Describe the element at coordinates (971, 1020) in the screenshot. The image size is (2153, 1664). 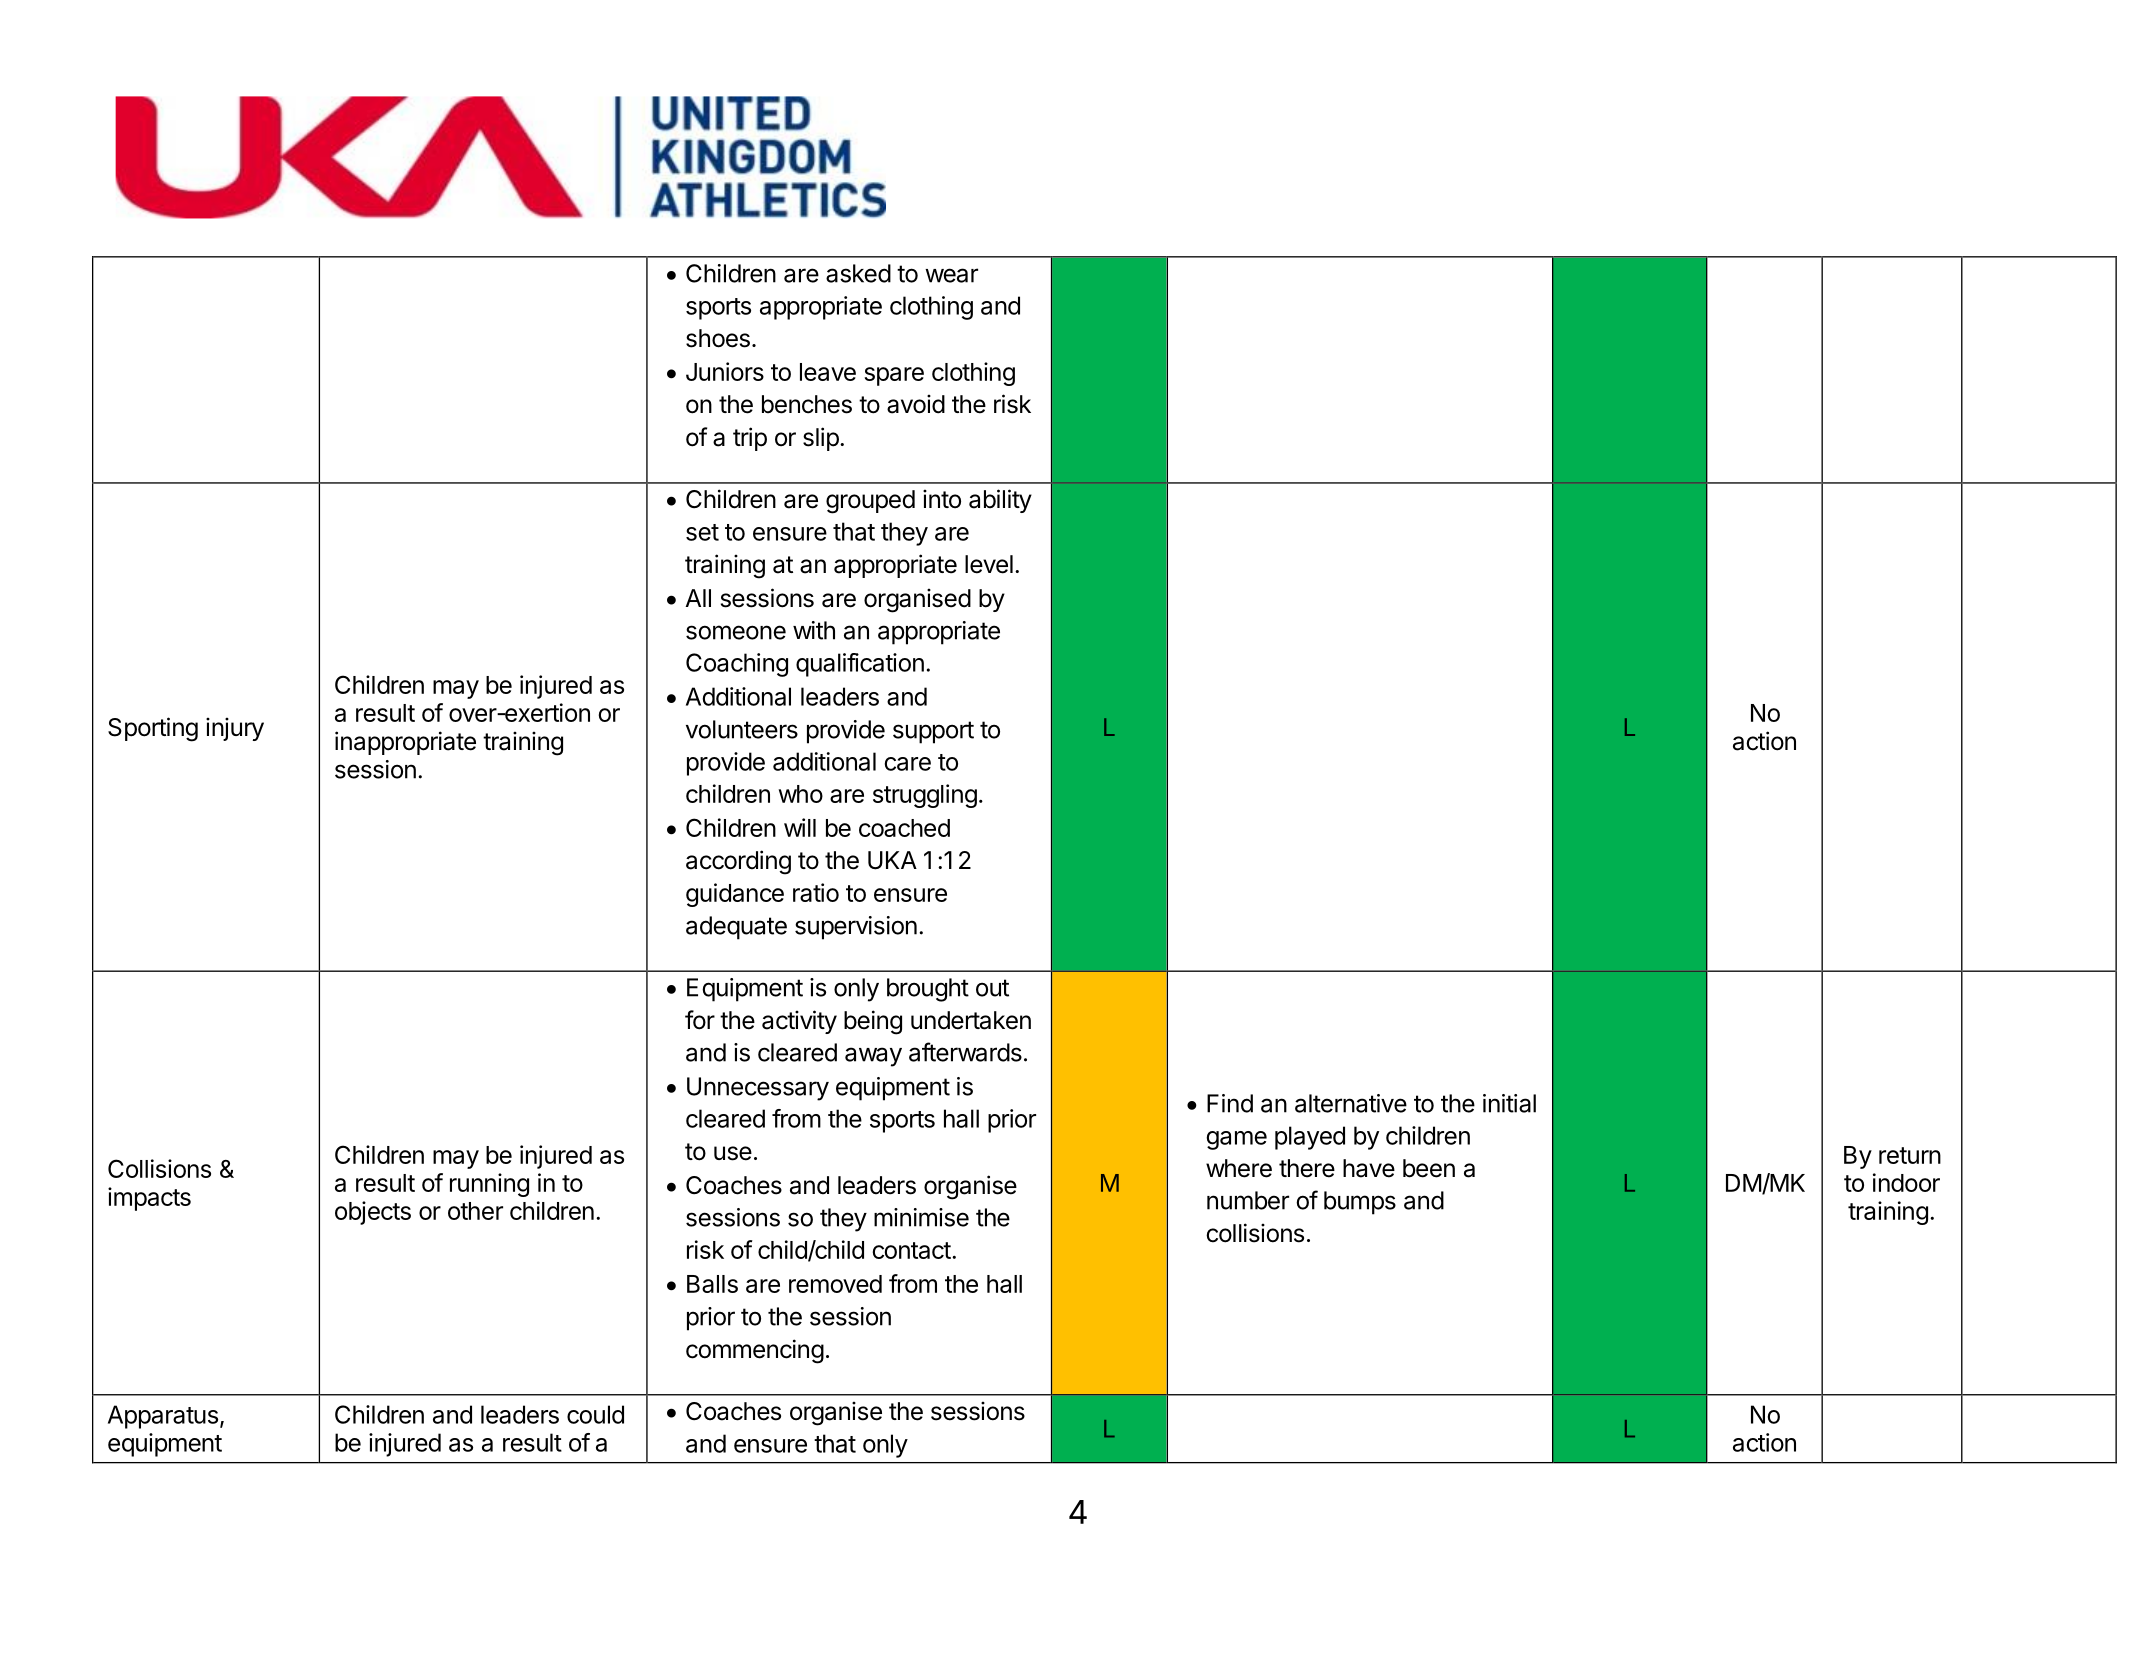
I see `undertaken` at that location.
